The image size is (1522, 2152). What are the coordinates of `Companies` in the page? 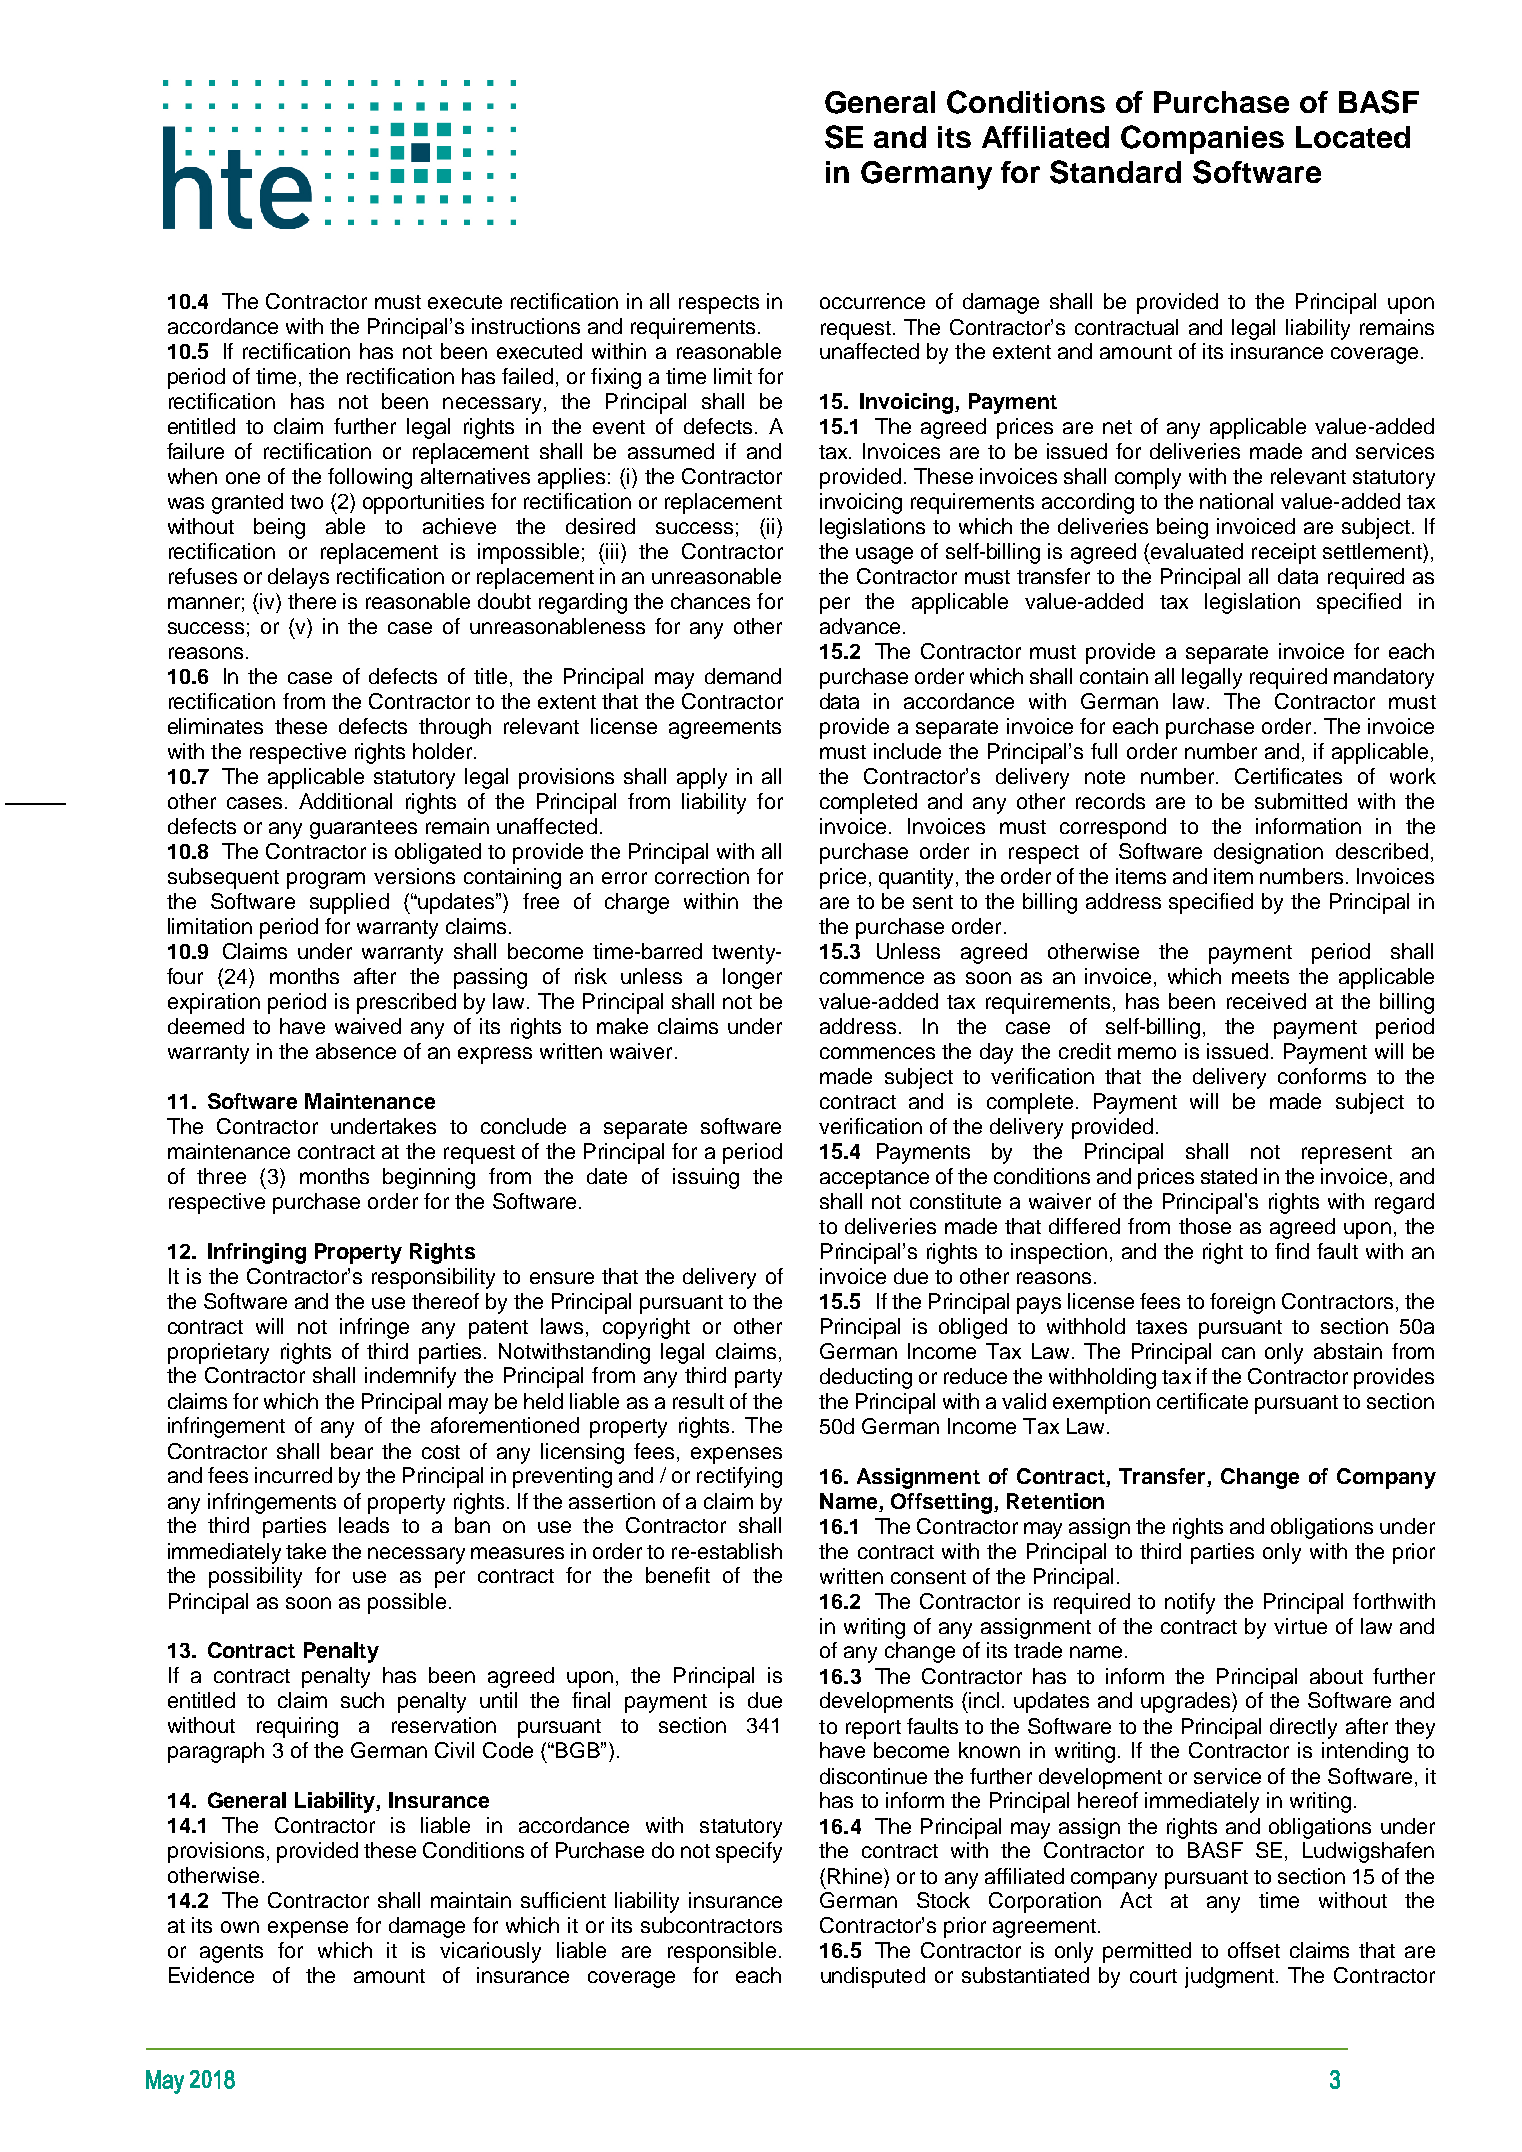 It's located at (1202, 139).
